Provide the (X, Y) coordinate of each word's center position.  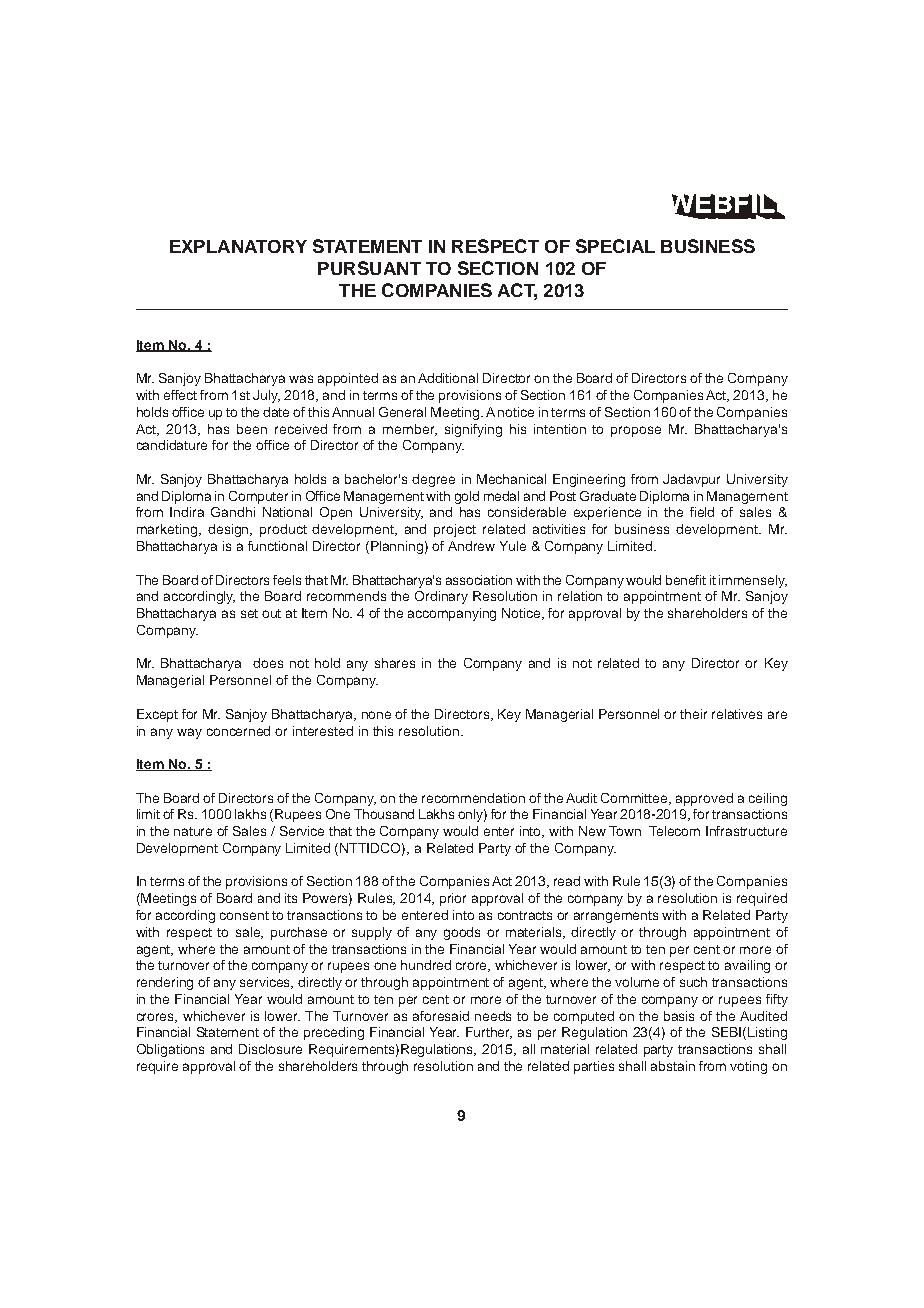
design (230, 530)
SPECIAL (615, 246)
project (455, 530)
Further (489, 1033)
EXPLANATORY (238, 246)
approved (704, 799)
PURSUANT (369, 268)
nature (193, 831)
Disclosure (270, 1049)
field (702, 512)
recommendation (473, 798)
